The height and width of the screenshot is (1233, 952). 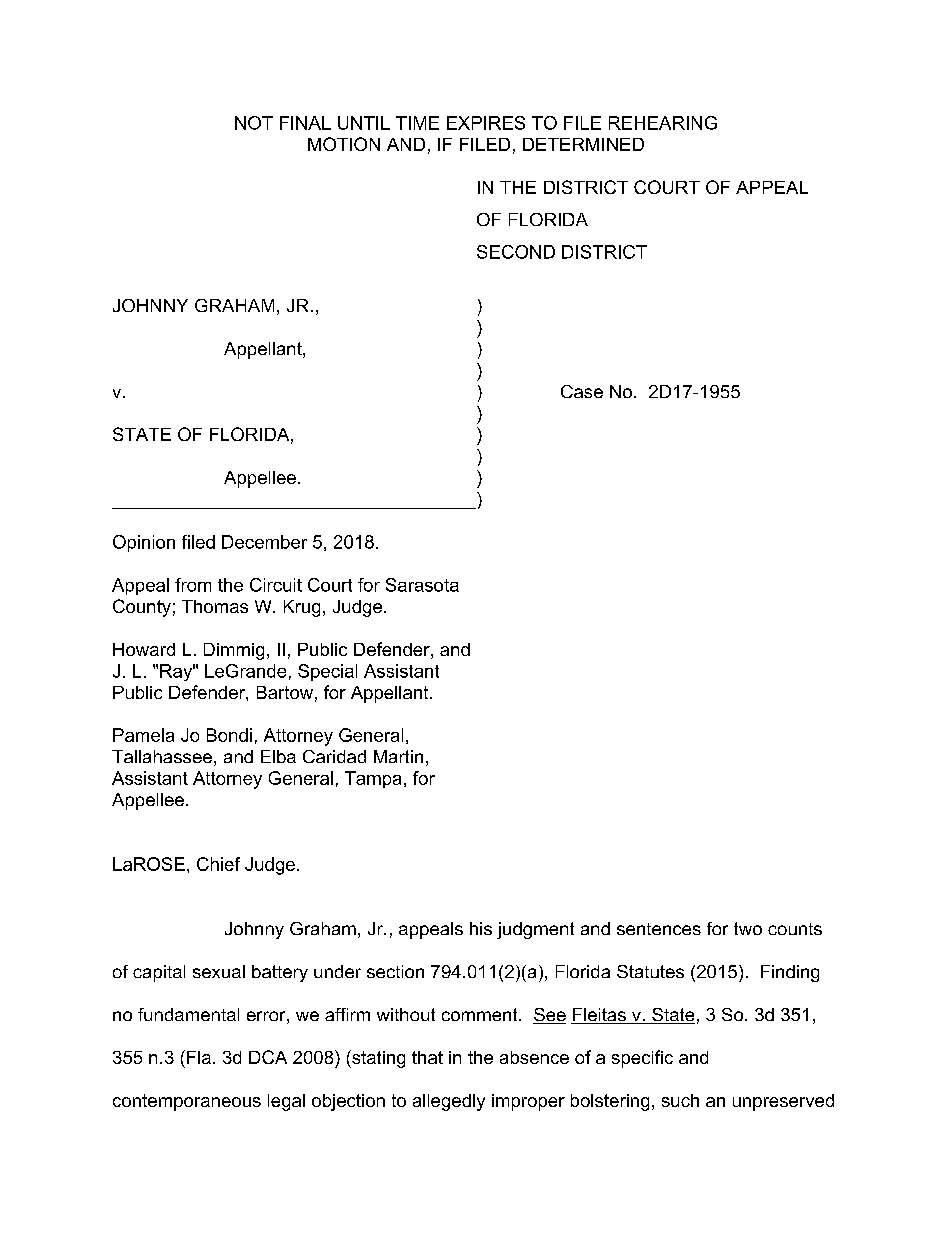 I want to click on EXPIRES, so click(x=486, y=123).
